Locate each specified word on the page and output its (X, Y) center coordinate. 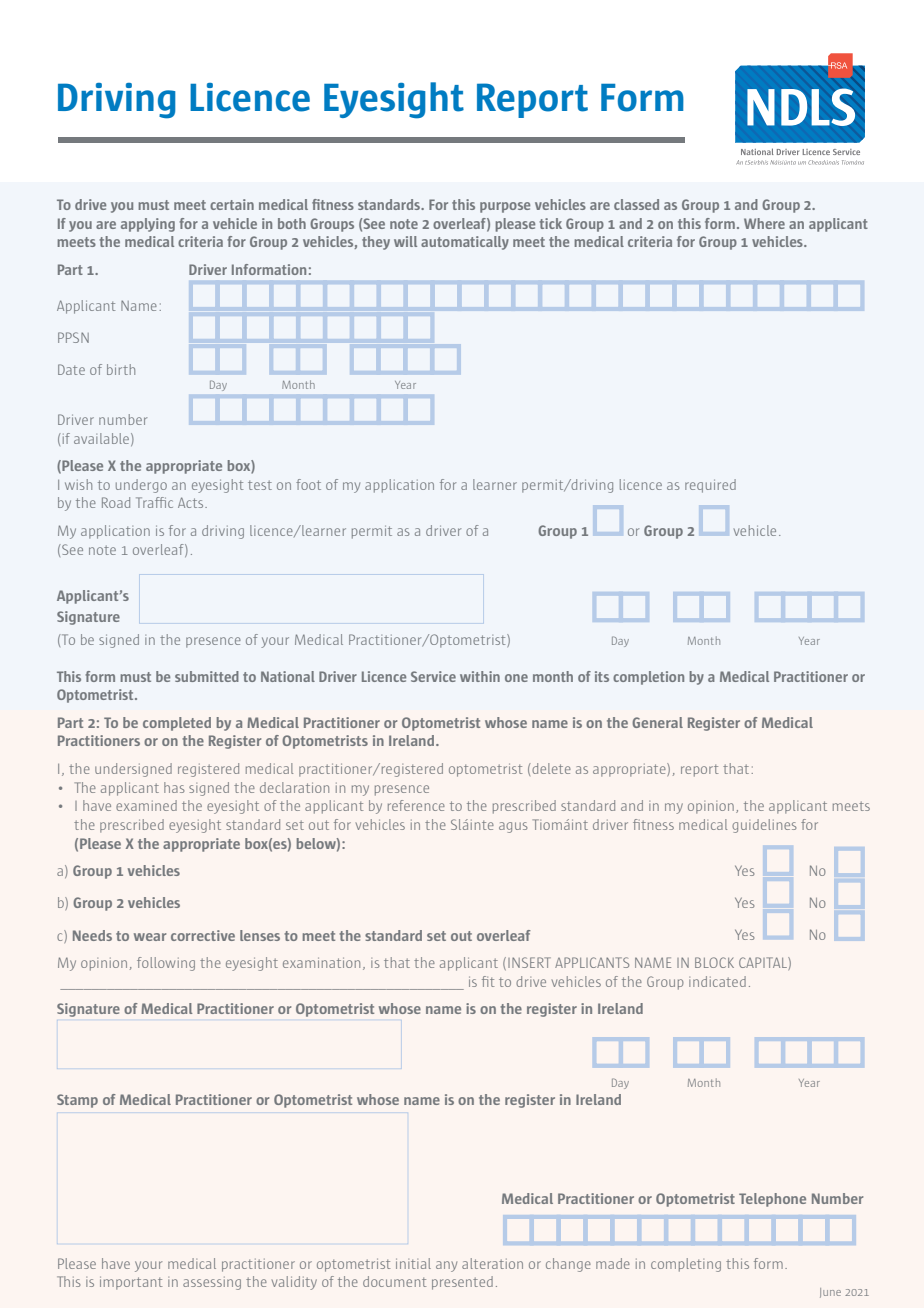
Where (764, 223)
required (710, 486)
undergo (141, 486)
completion (648, 678)
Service (433, 676)
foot (308, 484)
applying (148, 225)
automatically (465, 243)
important (131, 1283)
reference (416, 805)
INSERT (529, 962)
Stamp (77, 1101)
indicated (717, 981)
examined (146, 805)
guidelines (764, 826)
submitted (207, 676)
